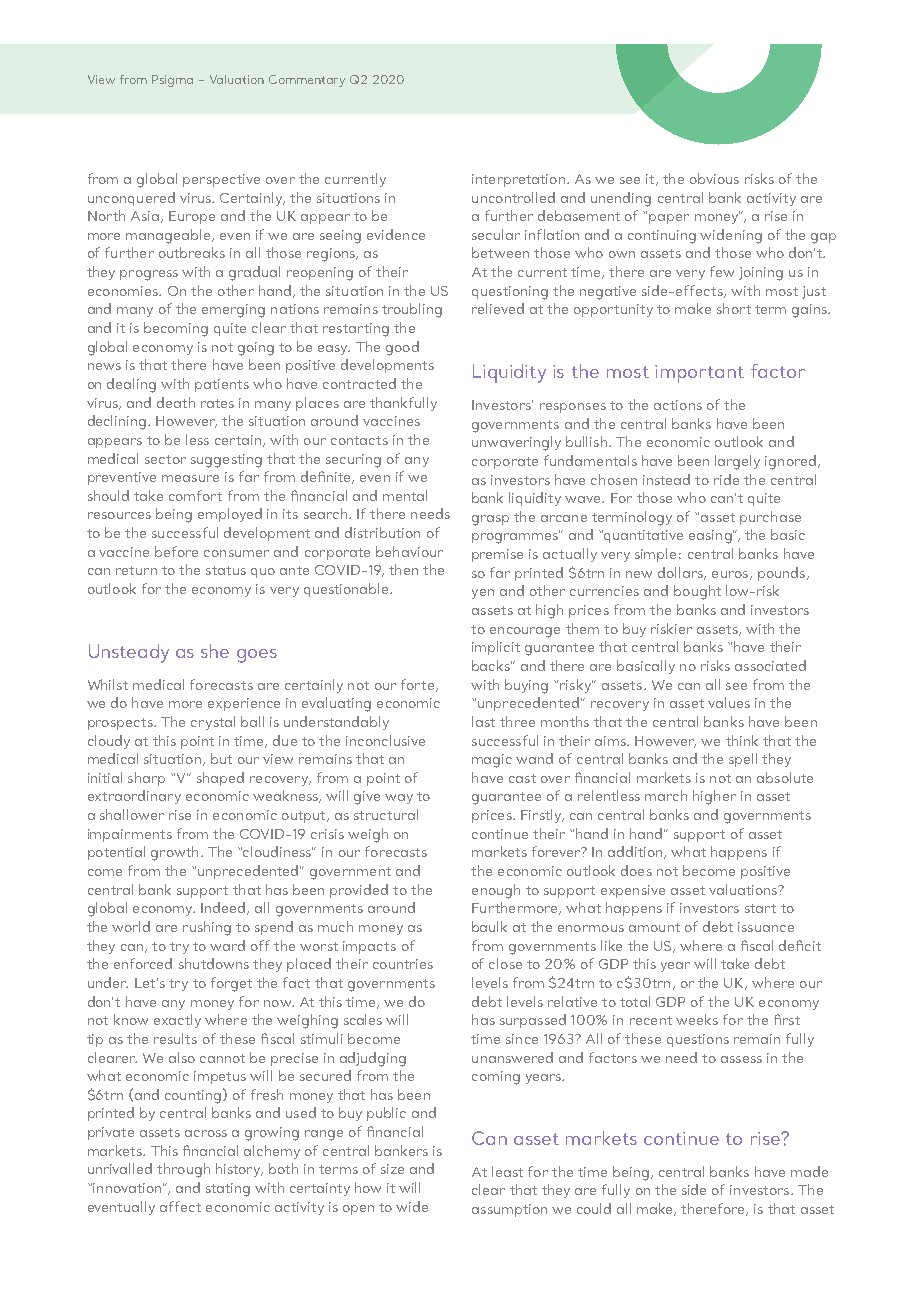  Describe the element at coordinates (496, 648) in the screenshot. I see `implicit` at that location.
